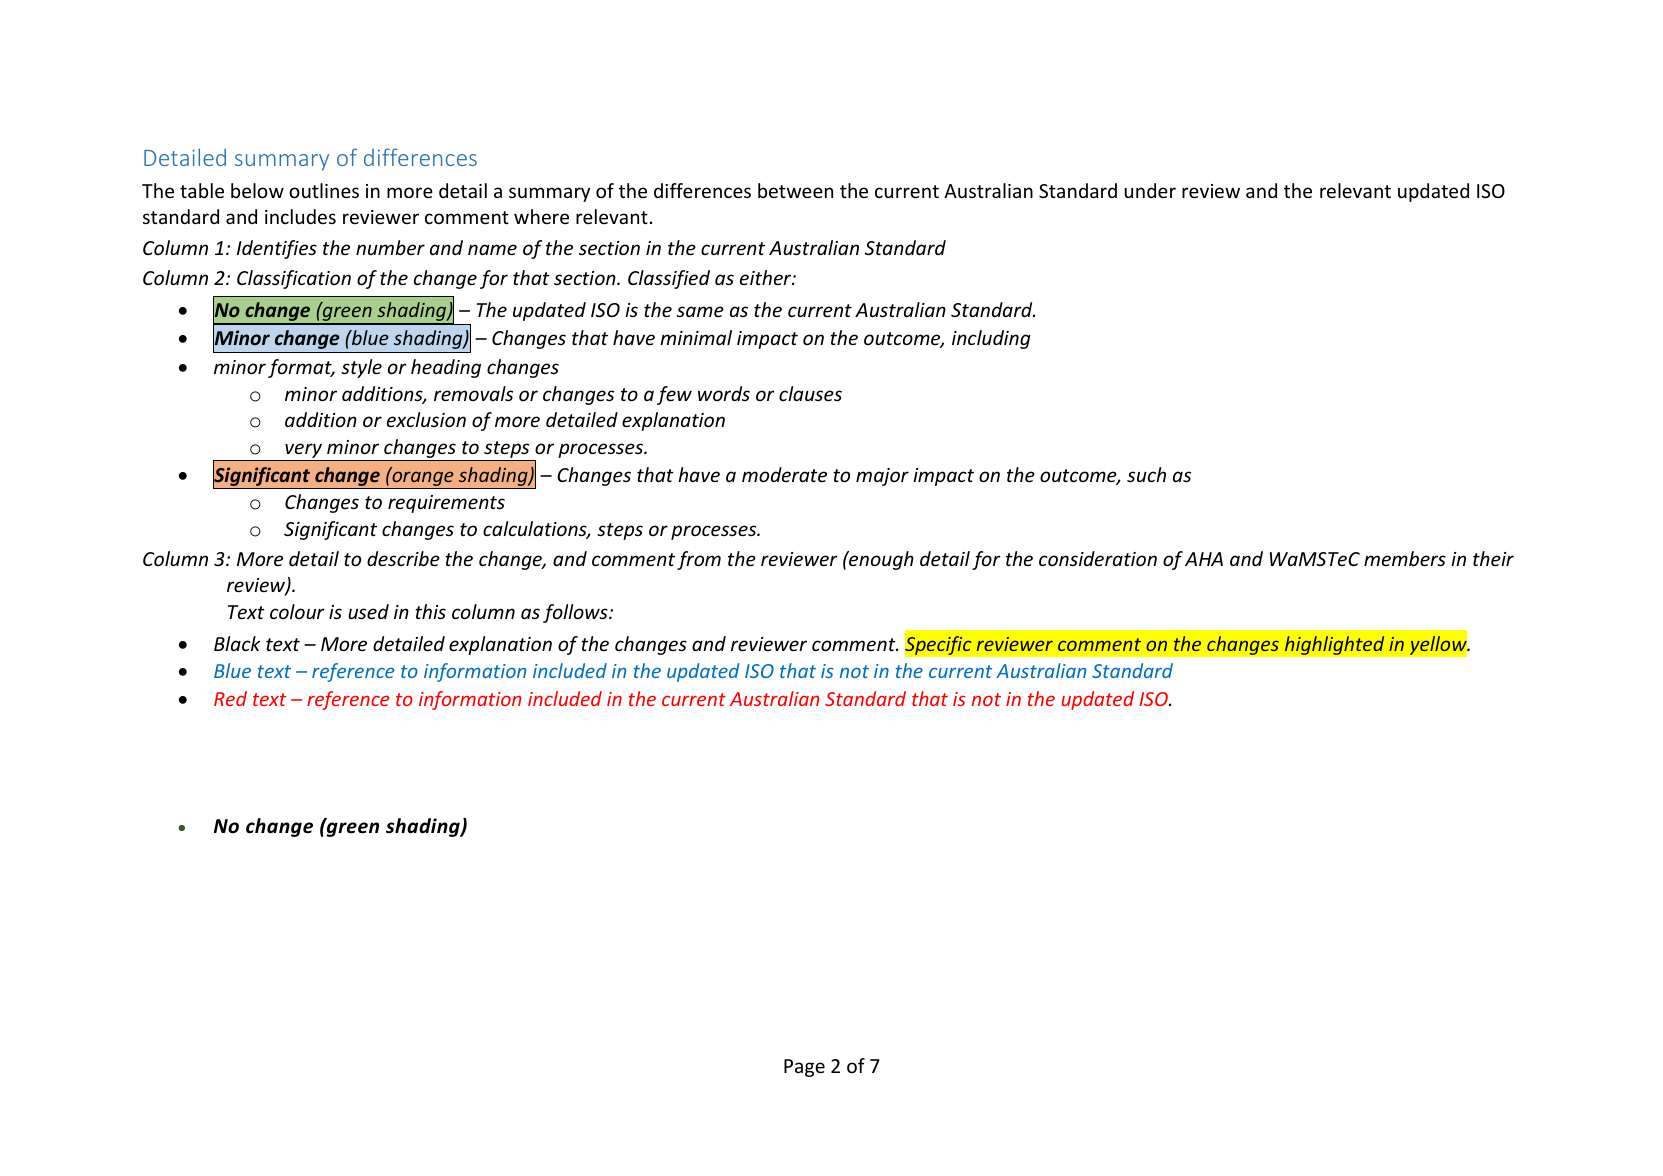 The image size is (1663, 1176). What do you see at coordinates (804, 1068) in the screenshot?
I see `Page` at bounding box center [804, 1068].
